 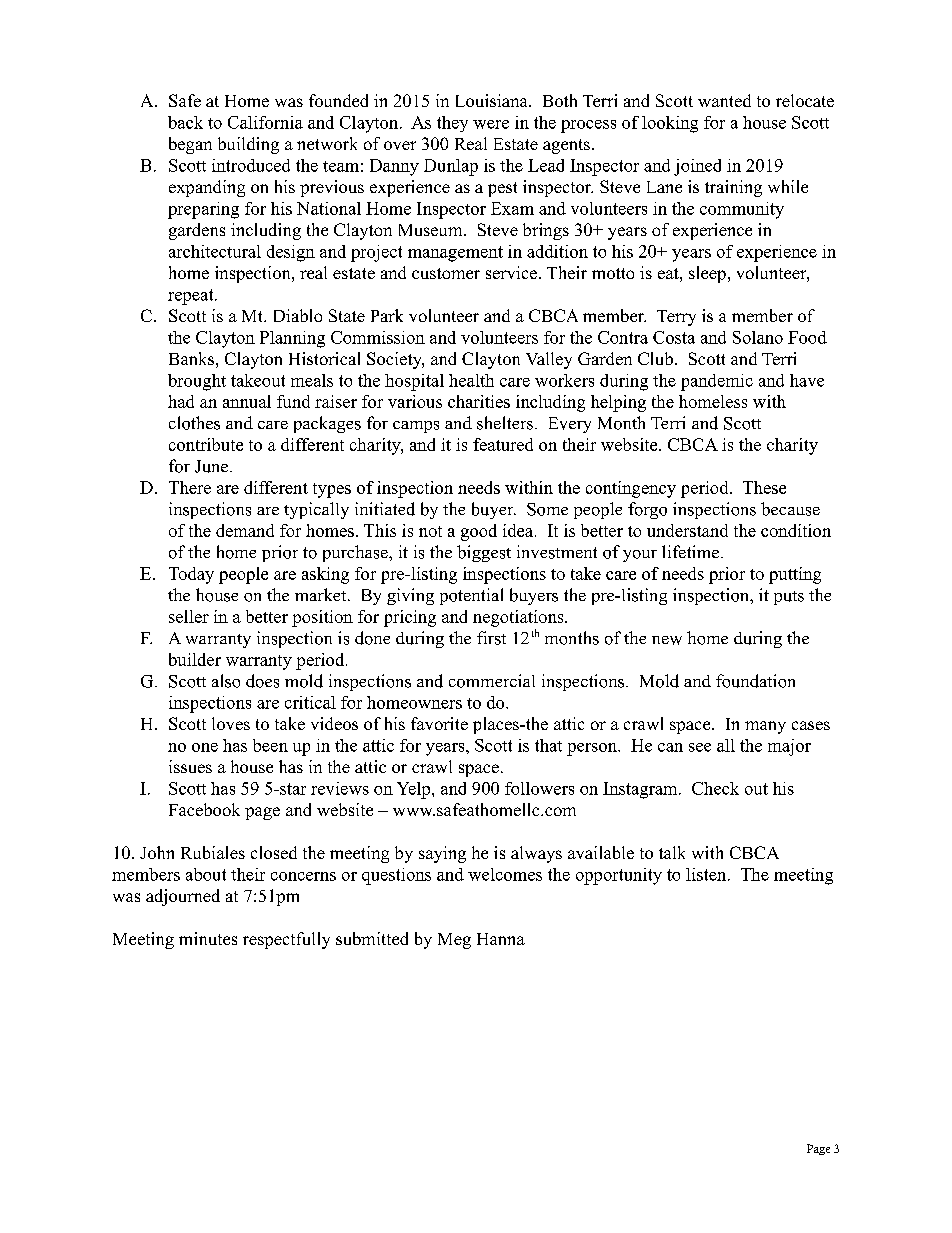 What do you see at coordinates (548, 745) in the image?
I see `that` at bounding box center [548, 745].
